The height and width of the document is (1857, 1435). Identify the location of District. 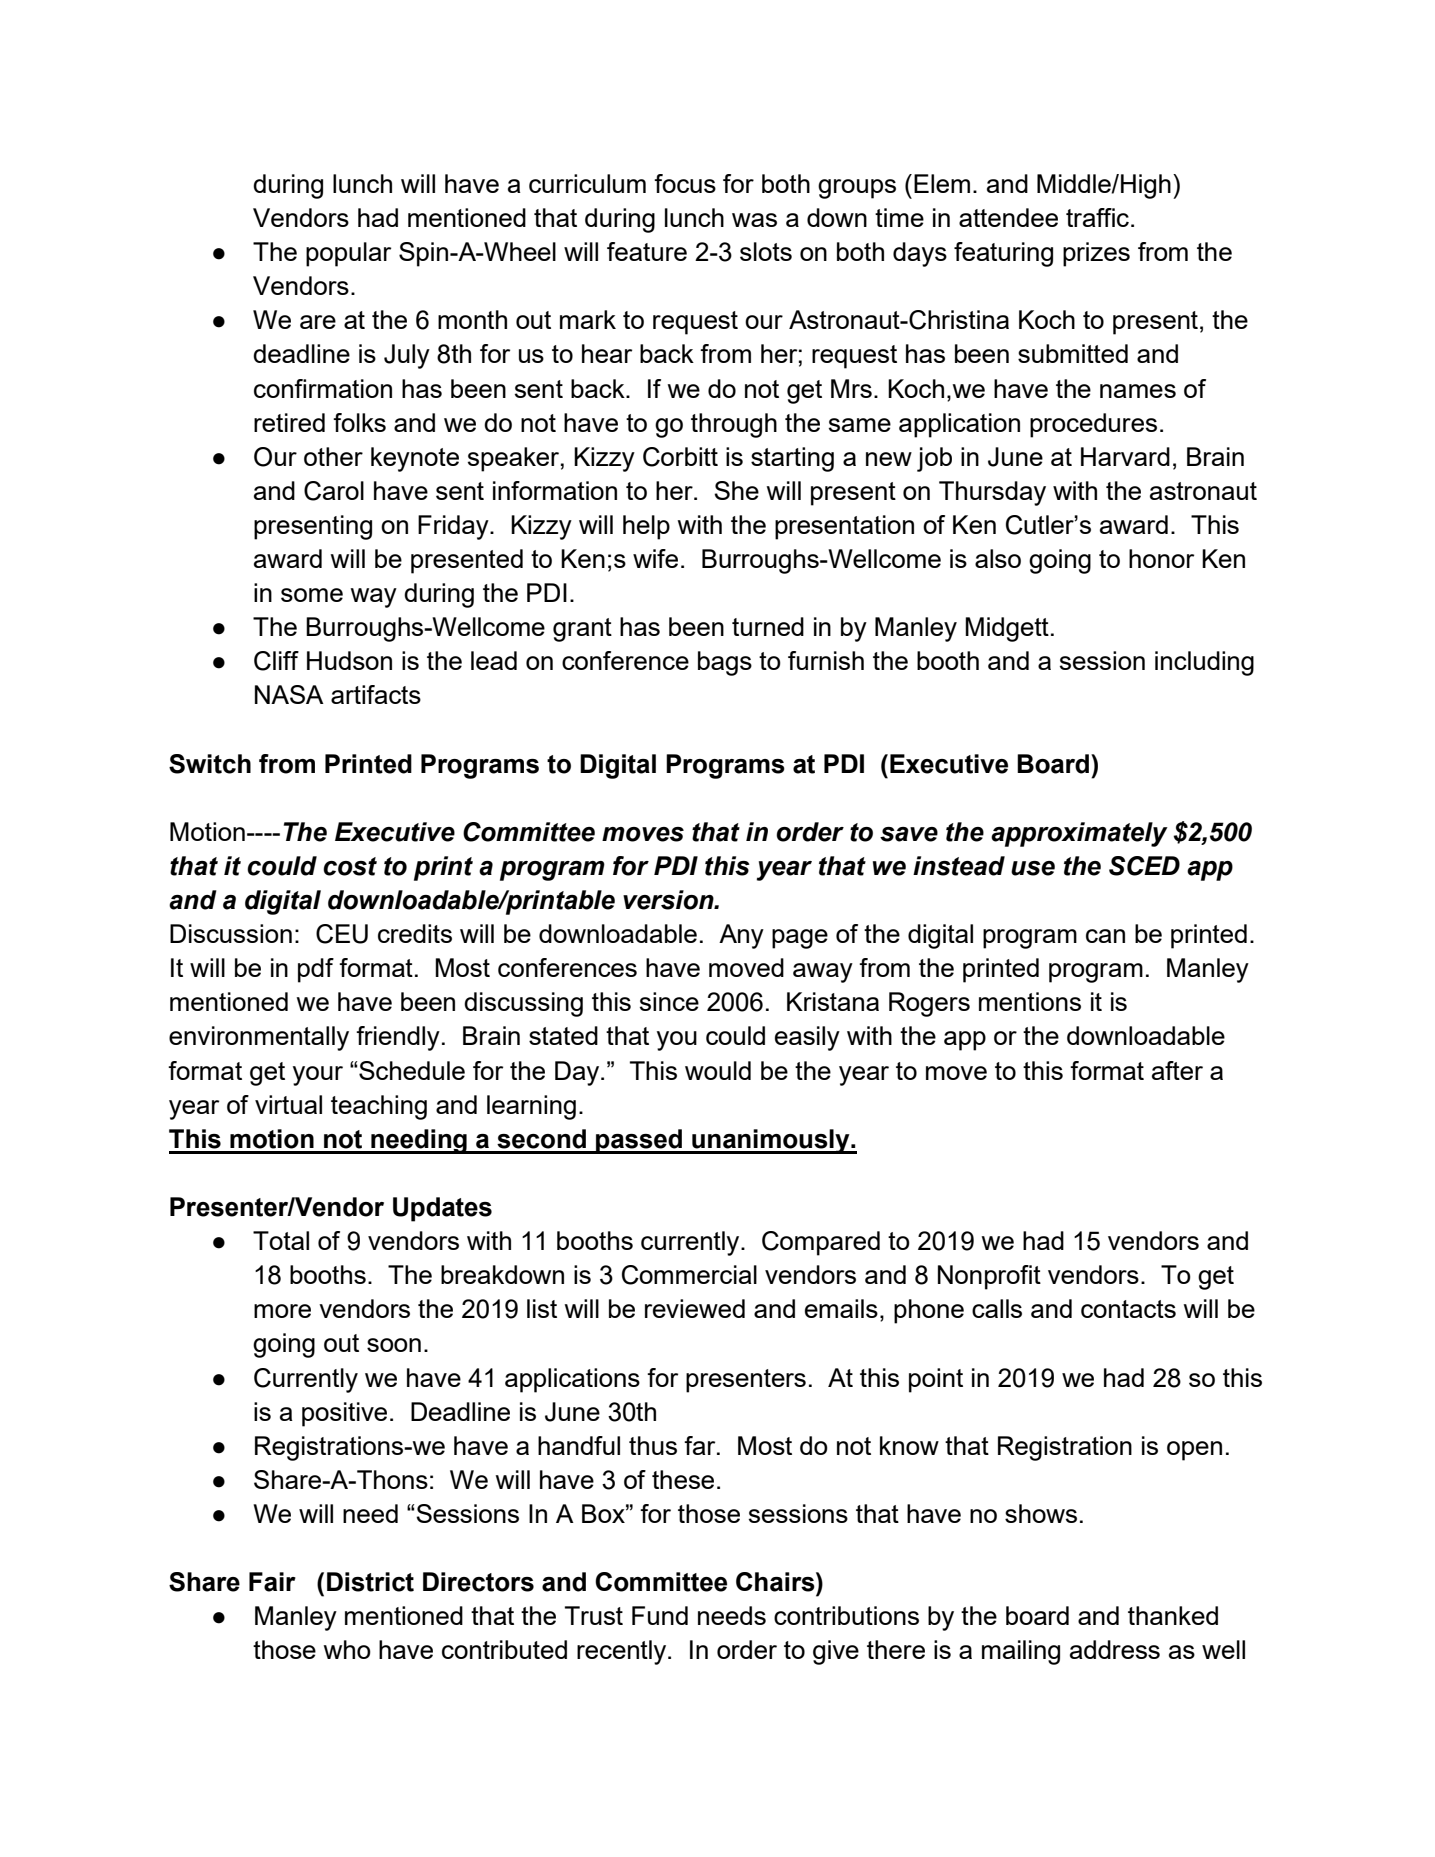
(370, 1582).
